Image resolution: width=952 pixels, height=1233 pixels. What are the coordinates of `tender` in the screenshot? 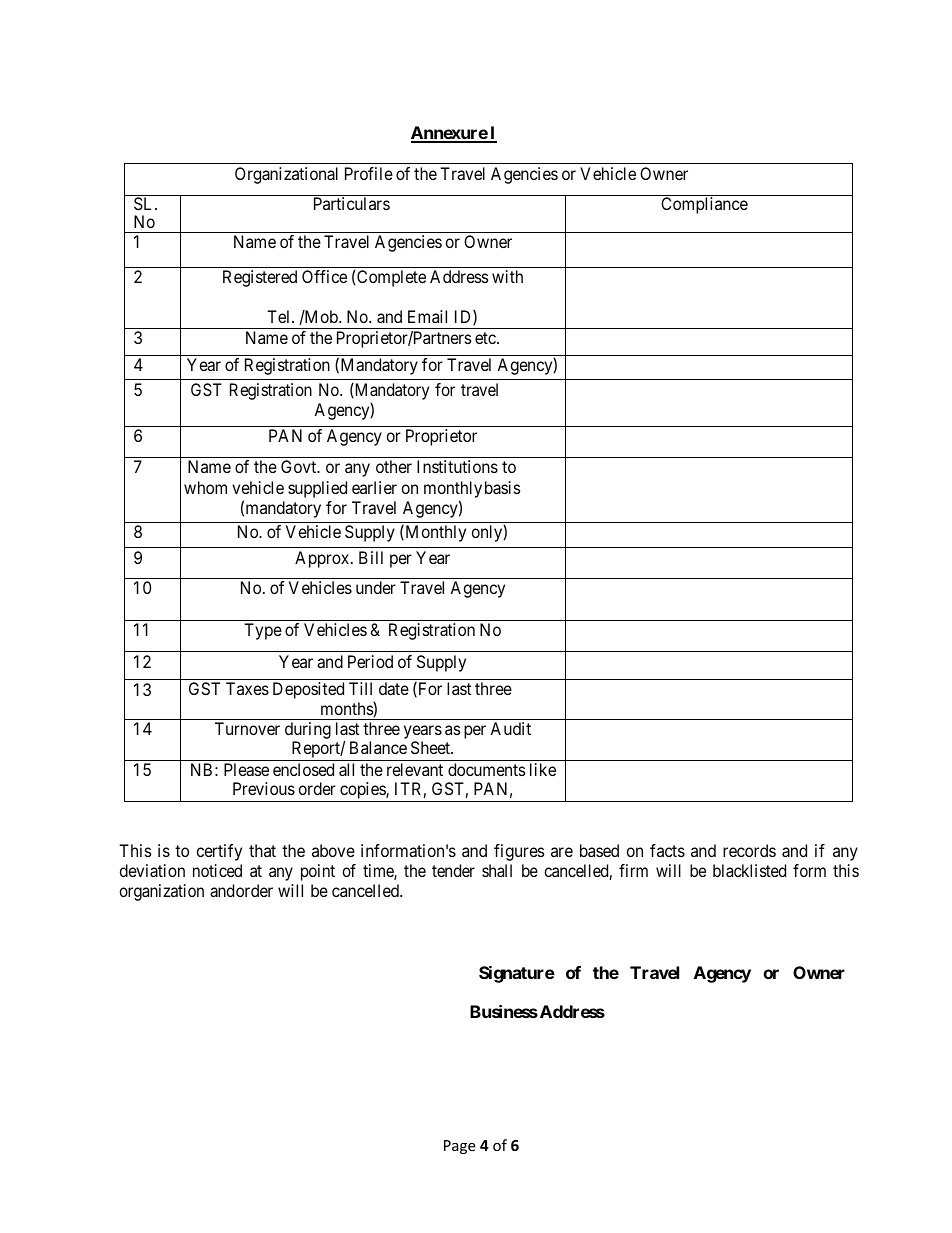 It's located at (453, 870).
